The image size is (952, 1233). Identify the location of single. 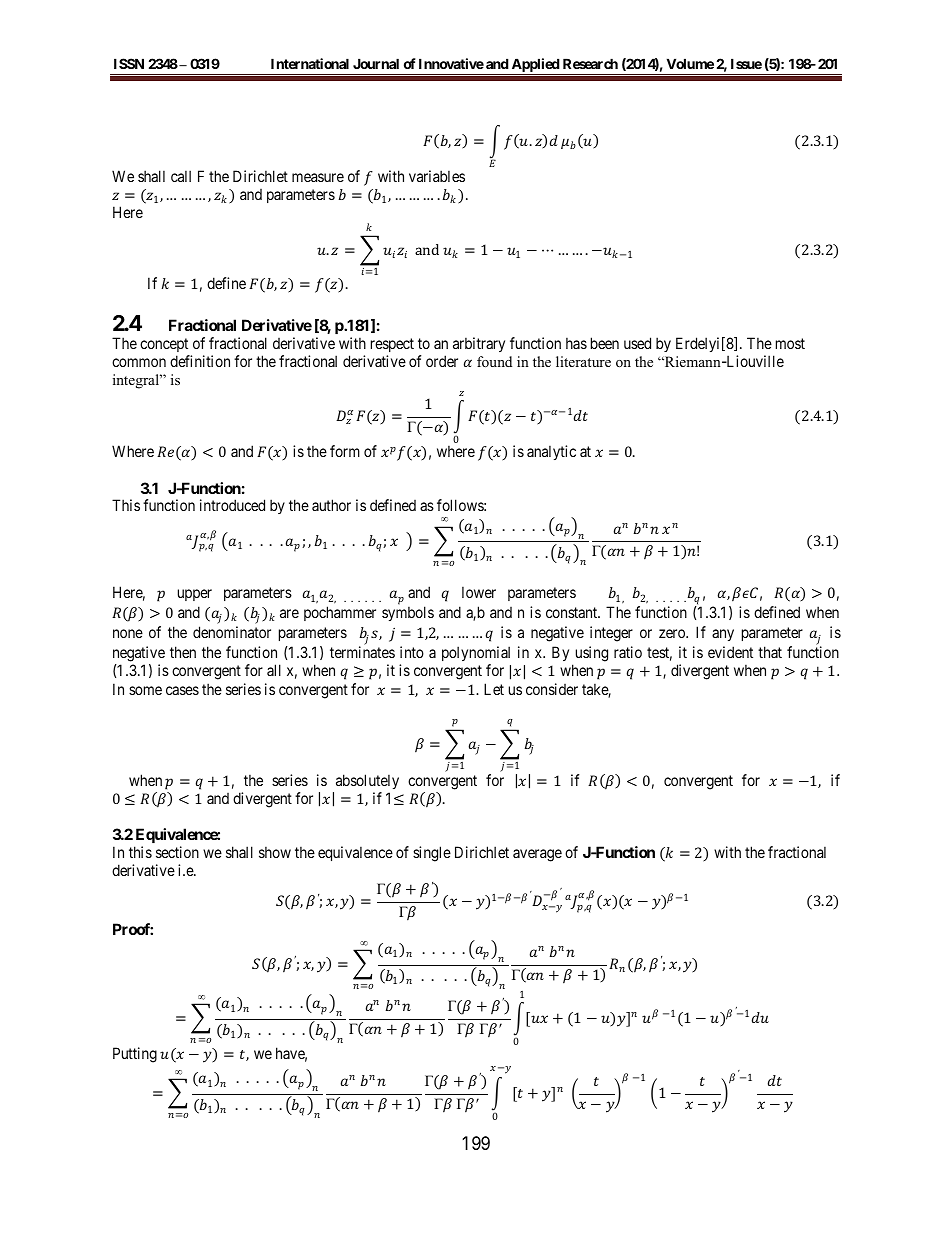
(432, 854).
